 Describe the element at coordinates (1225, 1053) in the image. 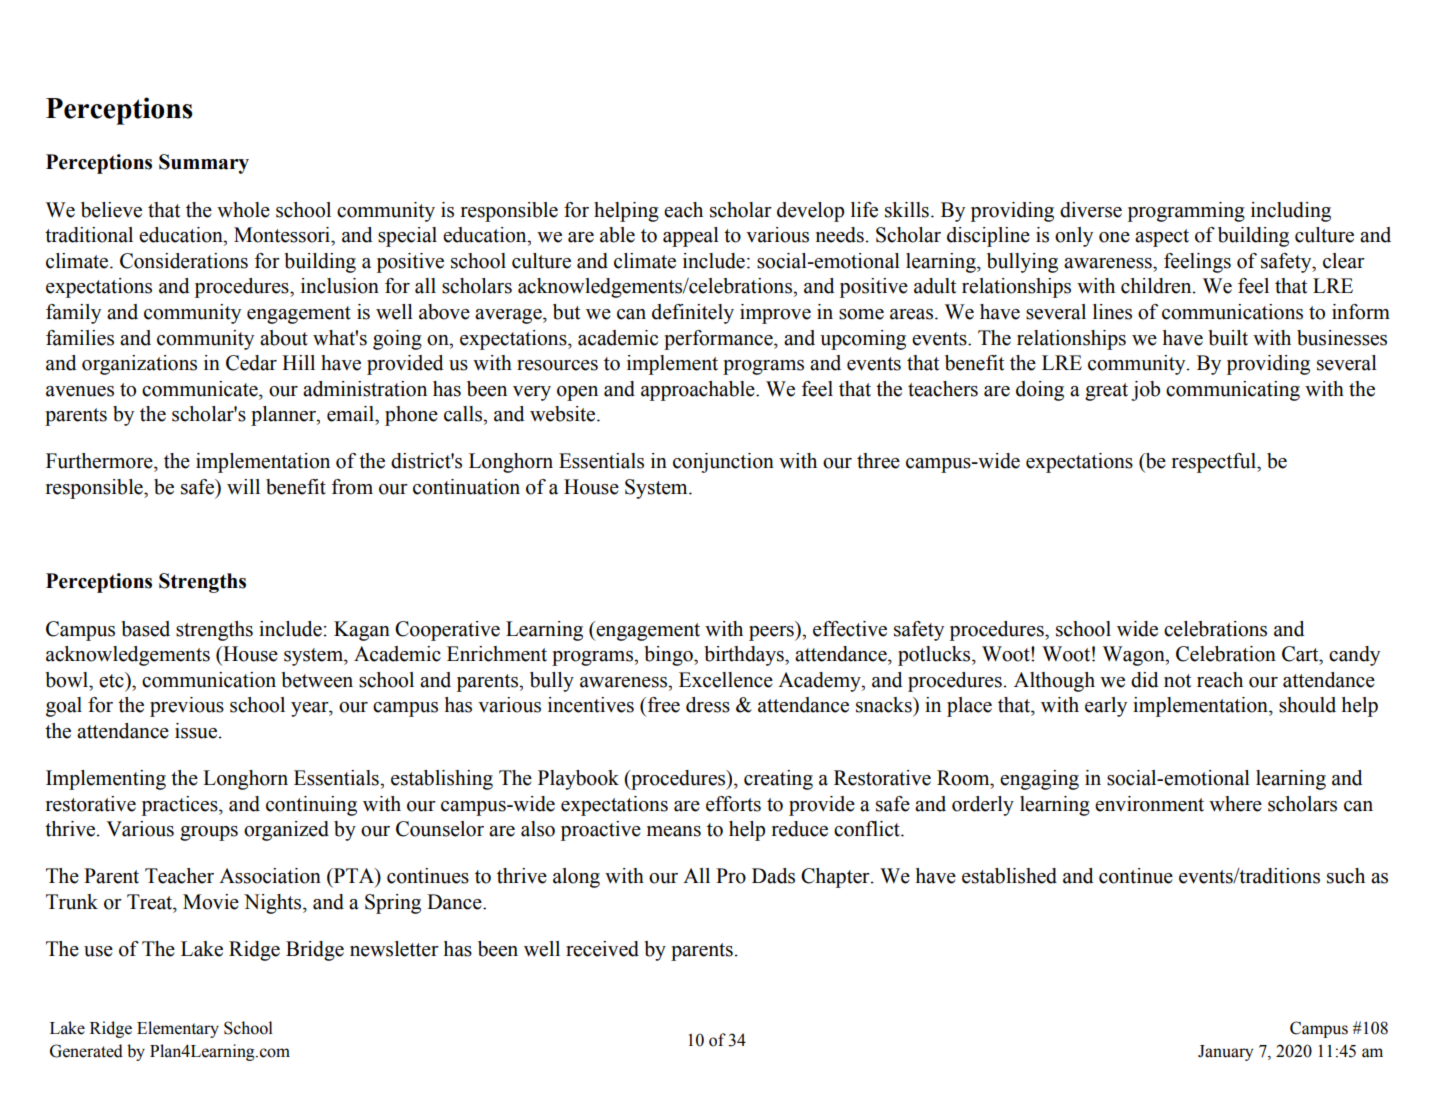

I see `January` at that location.
